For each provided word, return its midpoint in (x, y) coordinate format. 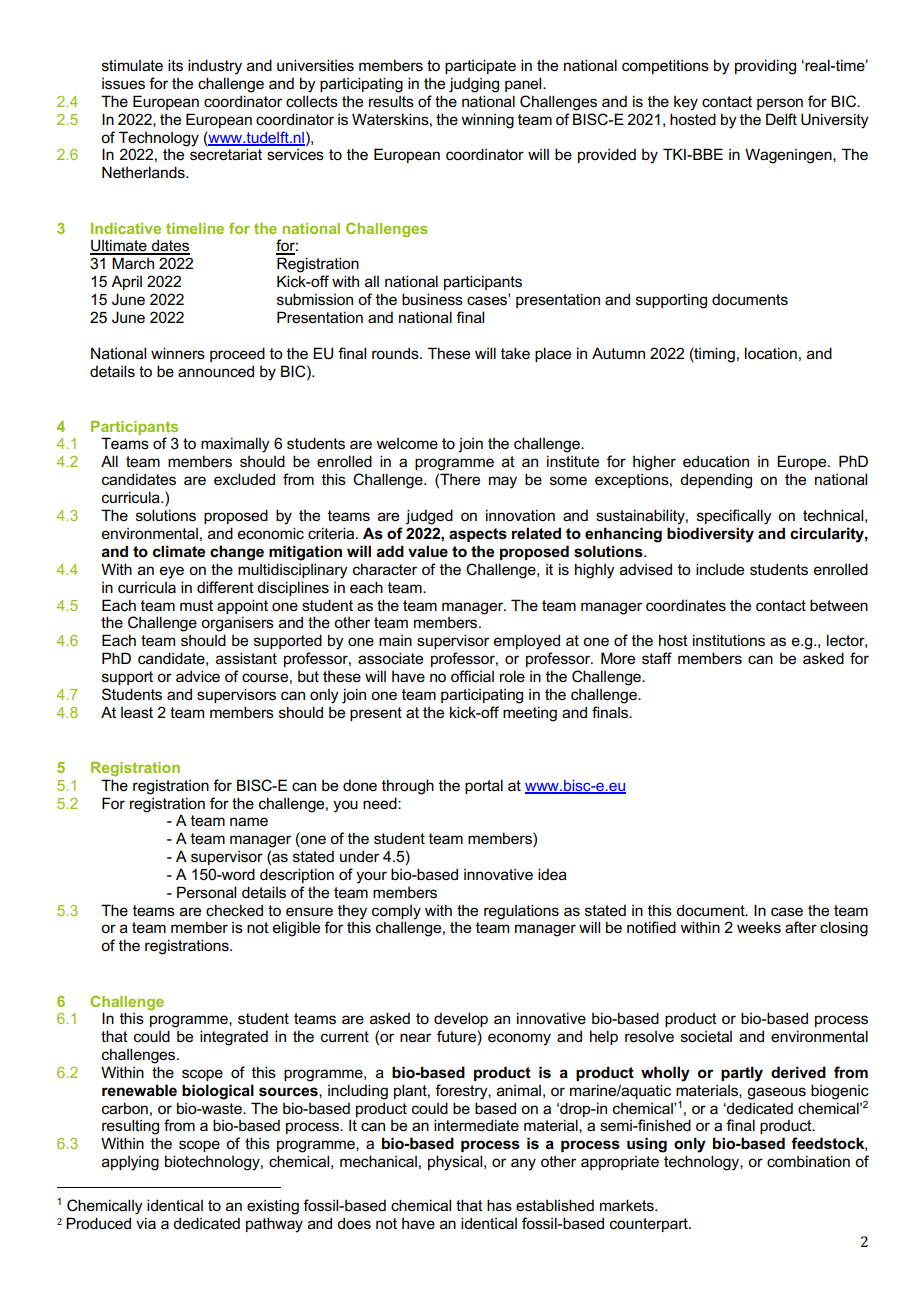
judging (474, 85)
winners (178, 353)
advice (198, 676)
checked (234, 910)
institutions (729, 640)
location (771, 353)
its (175, 65)
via (146, 1223)
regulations (521, 912)
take (515, 353)
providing (765, 67)
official (472, 676)
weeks (759, 928)
